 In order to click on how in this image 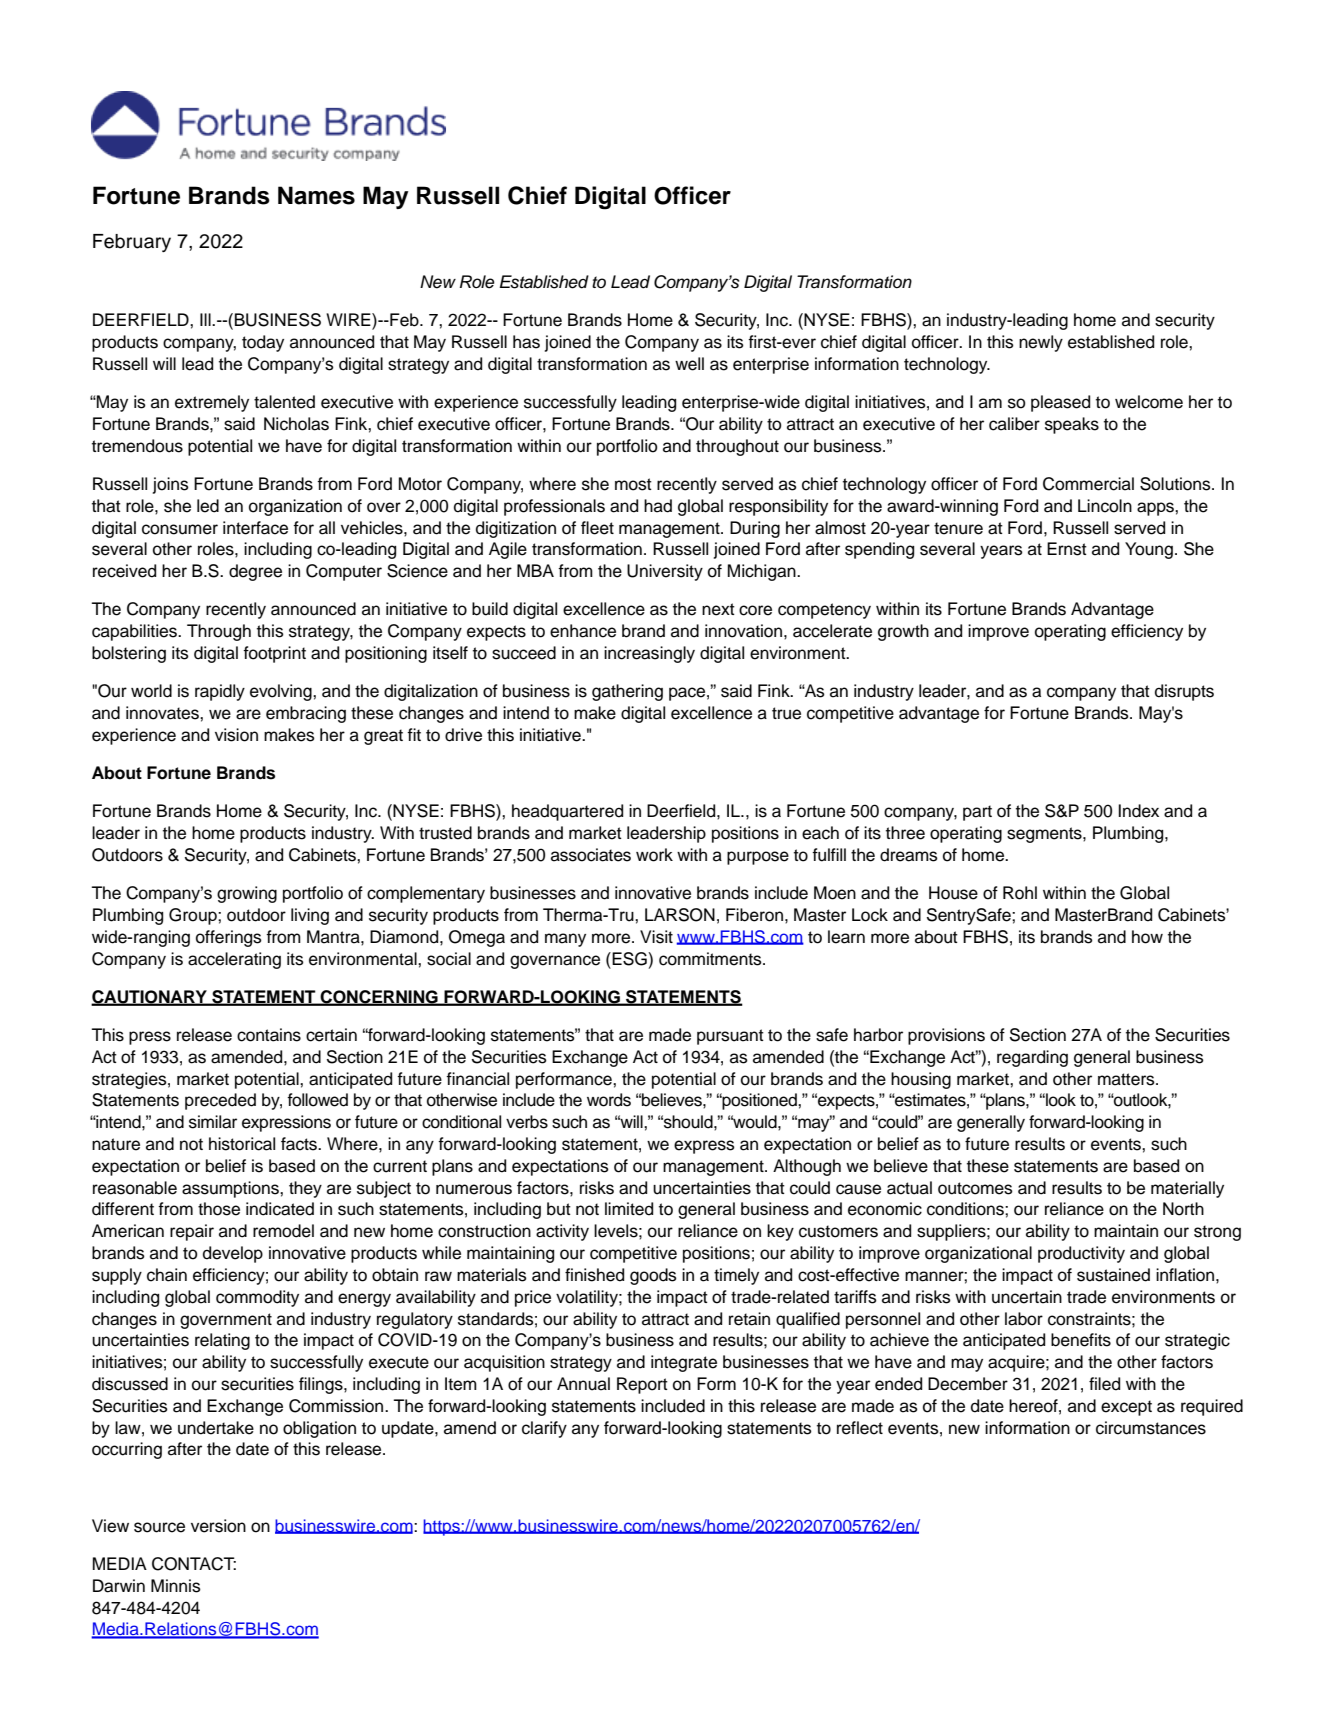, I will do `click(1147, 937)`.
